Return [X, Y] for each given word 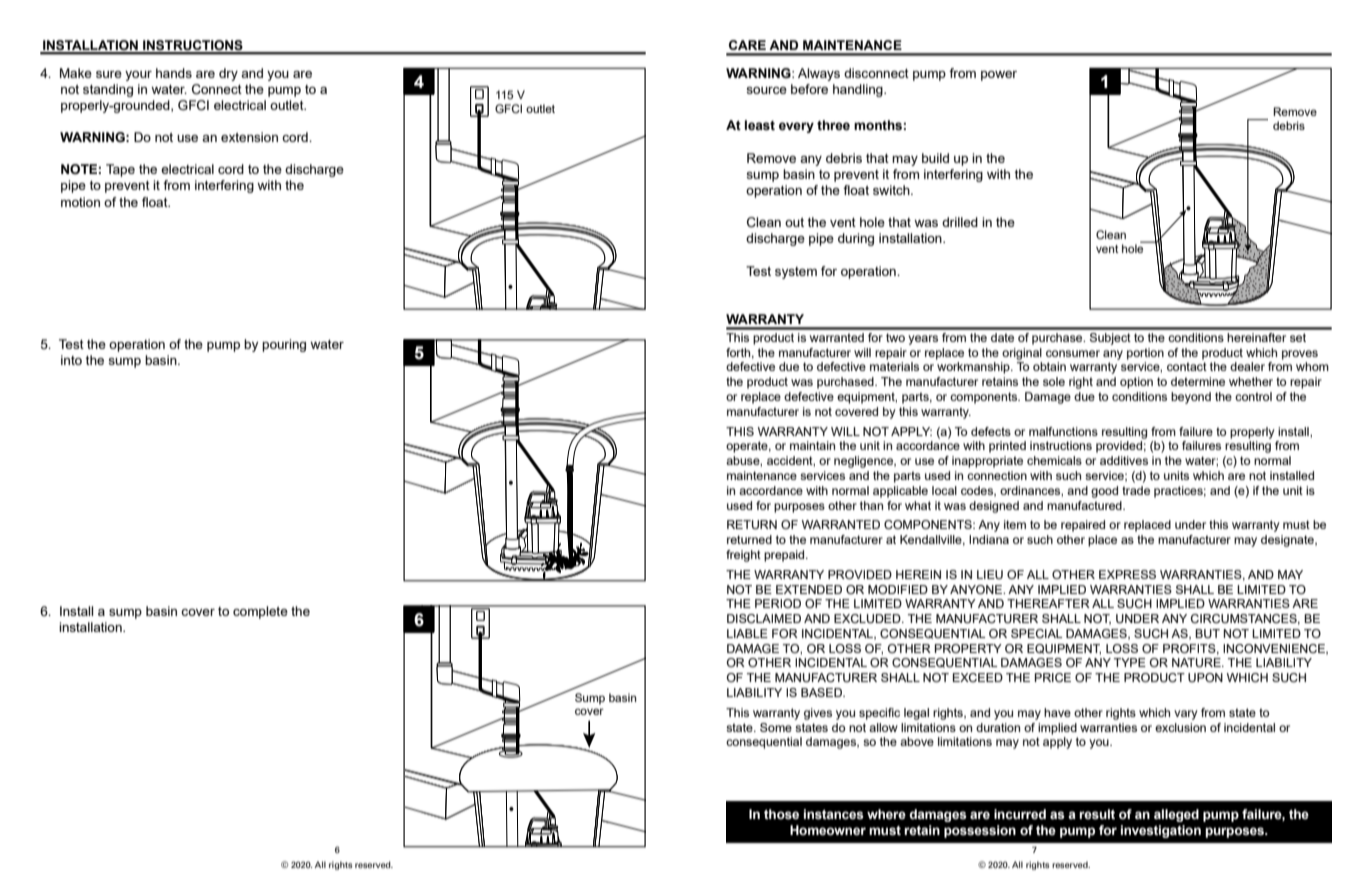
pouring [284, 345]
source [767, 90]
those [781, 814]
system [796, 273]
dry [228, 74]
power [999, 76]
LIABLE [747, 633]
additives [1124, 460]
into [71, 360]
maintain [812, 445]
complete [260, 612]
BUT [1207, 633]
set [1298, 337]
